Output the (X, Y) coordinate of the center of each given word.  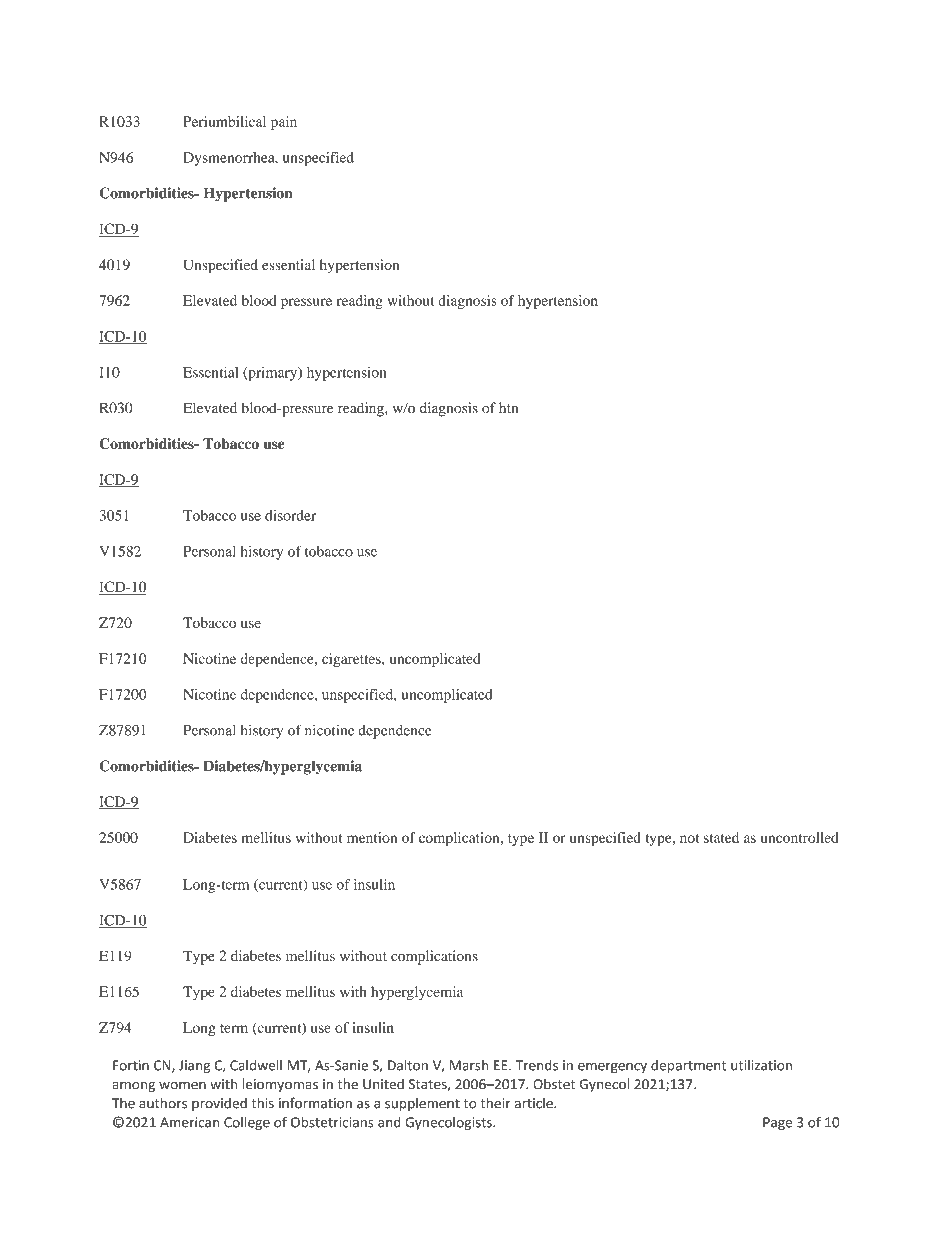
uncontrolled (799, 837)
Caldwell (256, 1065)
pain (284, 123)
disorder (290, 515)
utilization (761, 1065)
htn (508, 407)
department (688, 1066)
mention (372, 837)
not (689, 838)
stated (721, 837)
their (495, 1103)
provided (219, 1104)
